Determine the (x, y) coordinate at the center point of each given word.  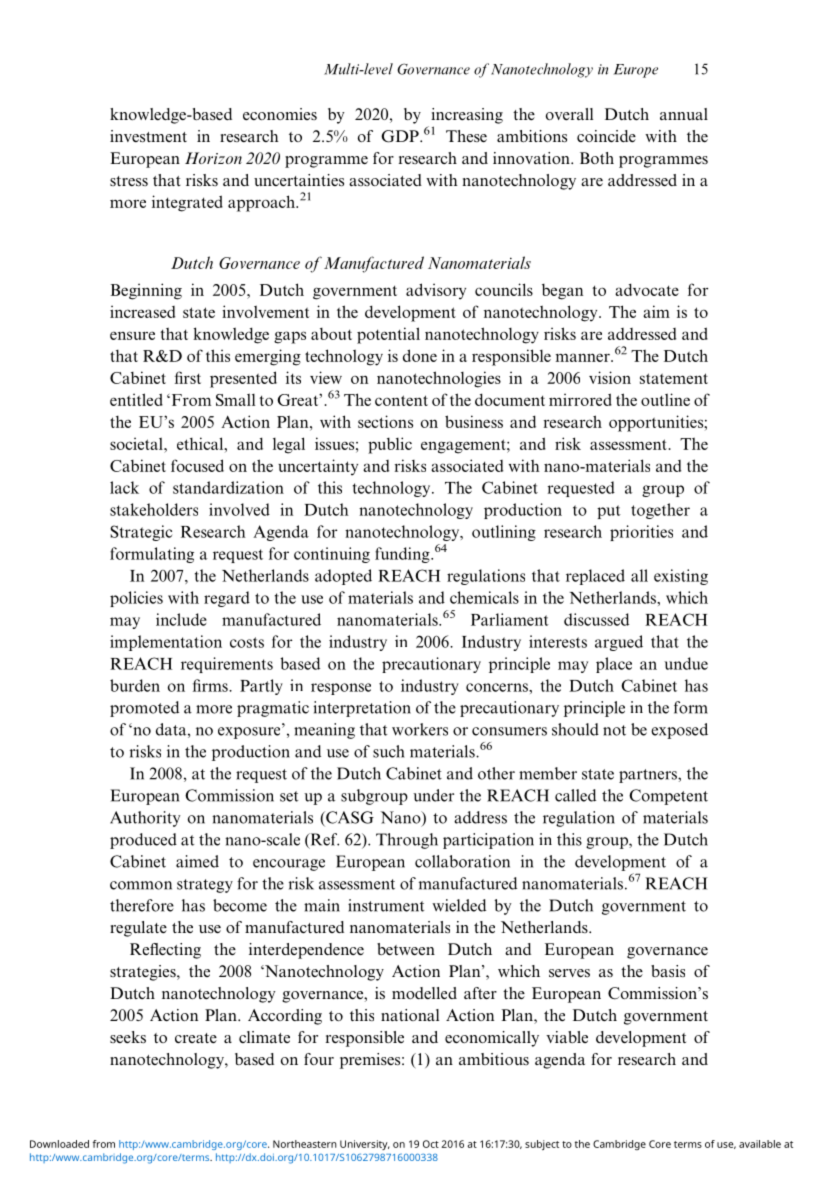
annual (684, 114)
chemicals (484, 597)
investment (148, 136)
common (141, 885)
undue (686, 663)
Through (407, 841)
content (401, 400)
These (466, 136)
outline (665, 399)
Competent (668, 797)
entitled (136, 399)
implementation (166, 643)
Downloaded (59, 1144)
